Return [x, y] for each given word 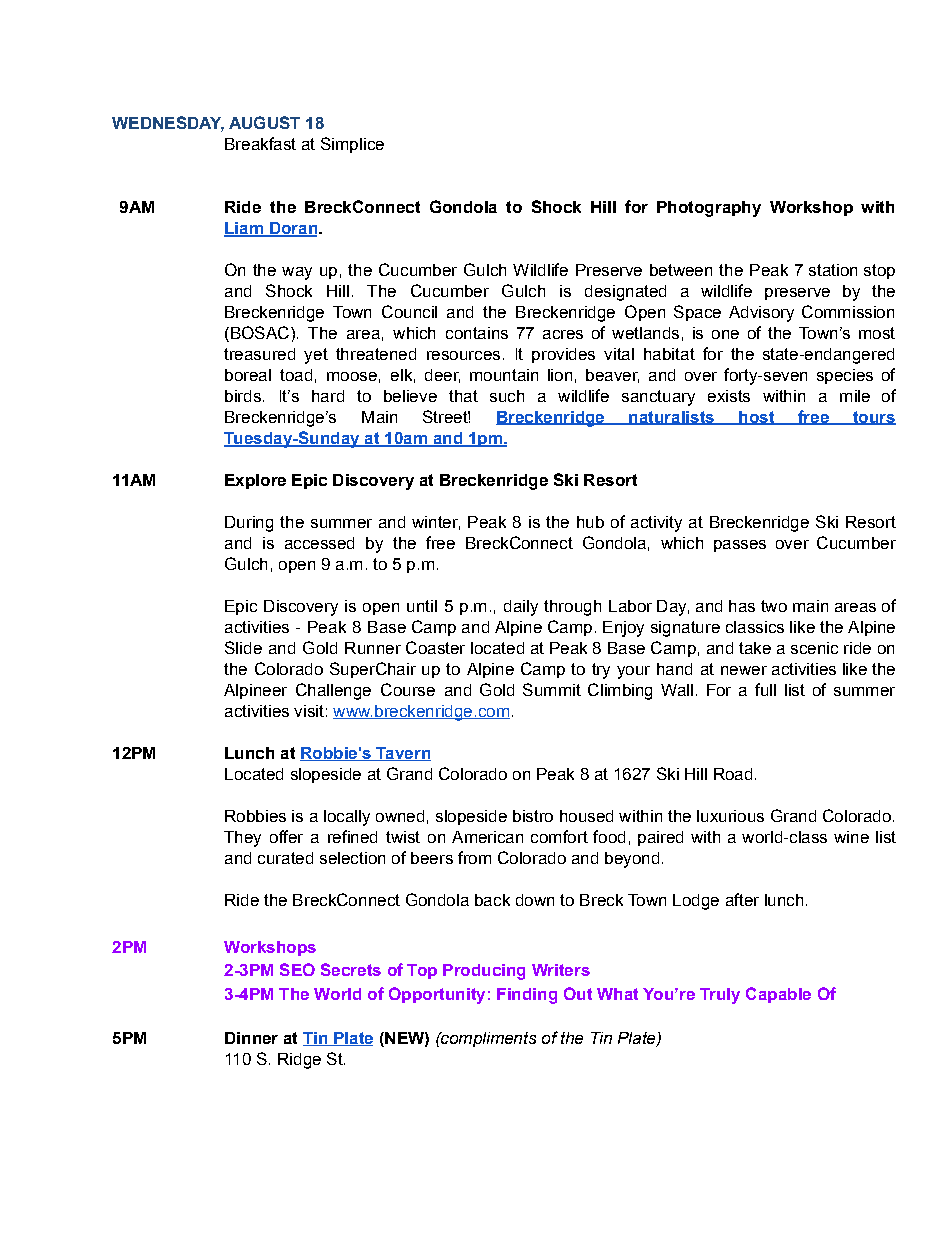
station [833, 270]
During [249, 524]
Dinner [251, 1038]
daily [521, 608]
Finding [527, 996]
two [774, 606]
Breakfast [260, 143]
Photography [709, 209]
